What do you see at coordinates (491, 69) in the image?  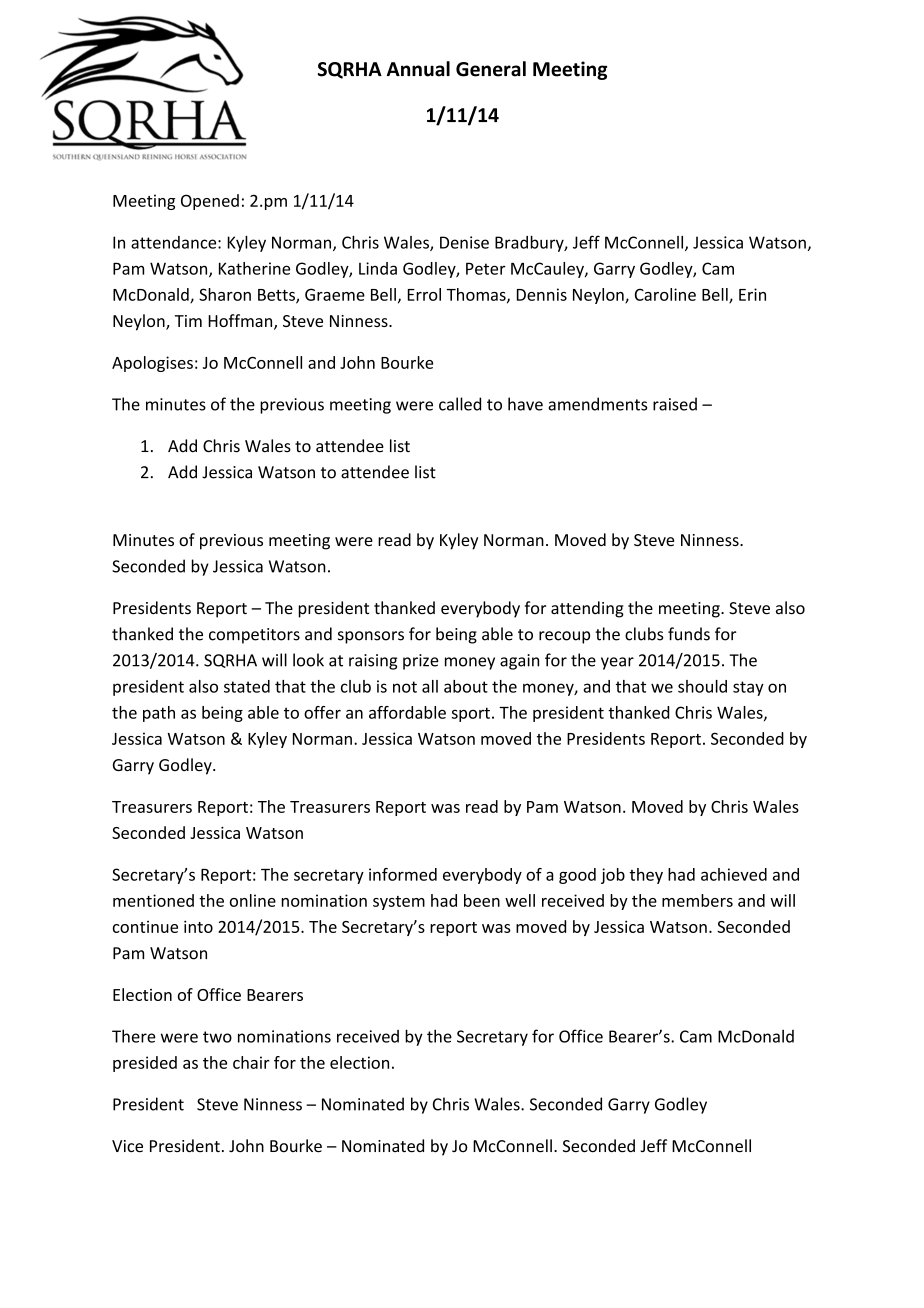 I see `General` at bounding box center [491, 69].
